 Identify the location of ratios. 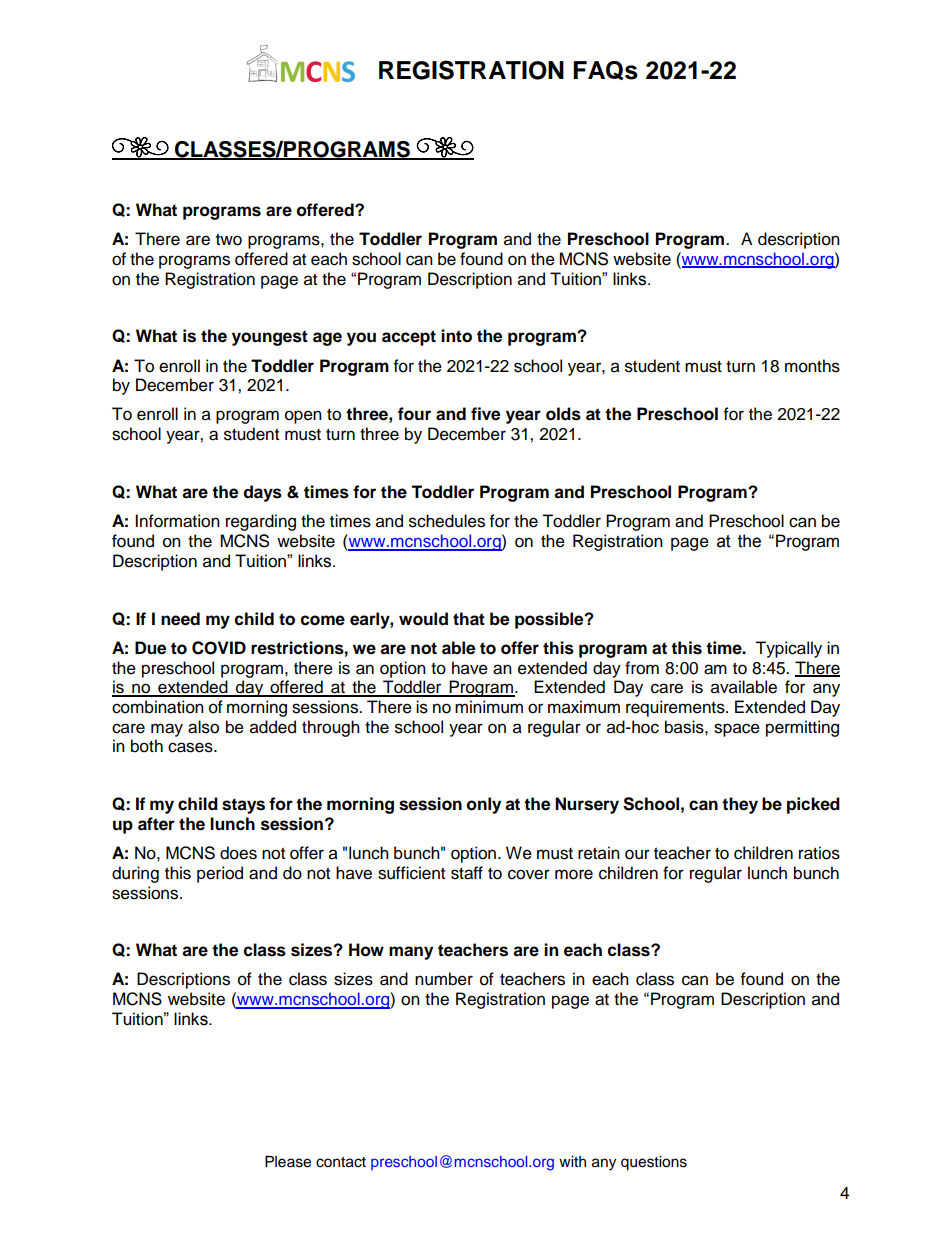
(819, 853).
